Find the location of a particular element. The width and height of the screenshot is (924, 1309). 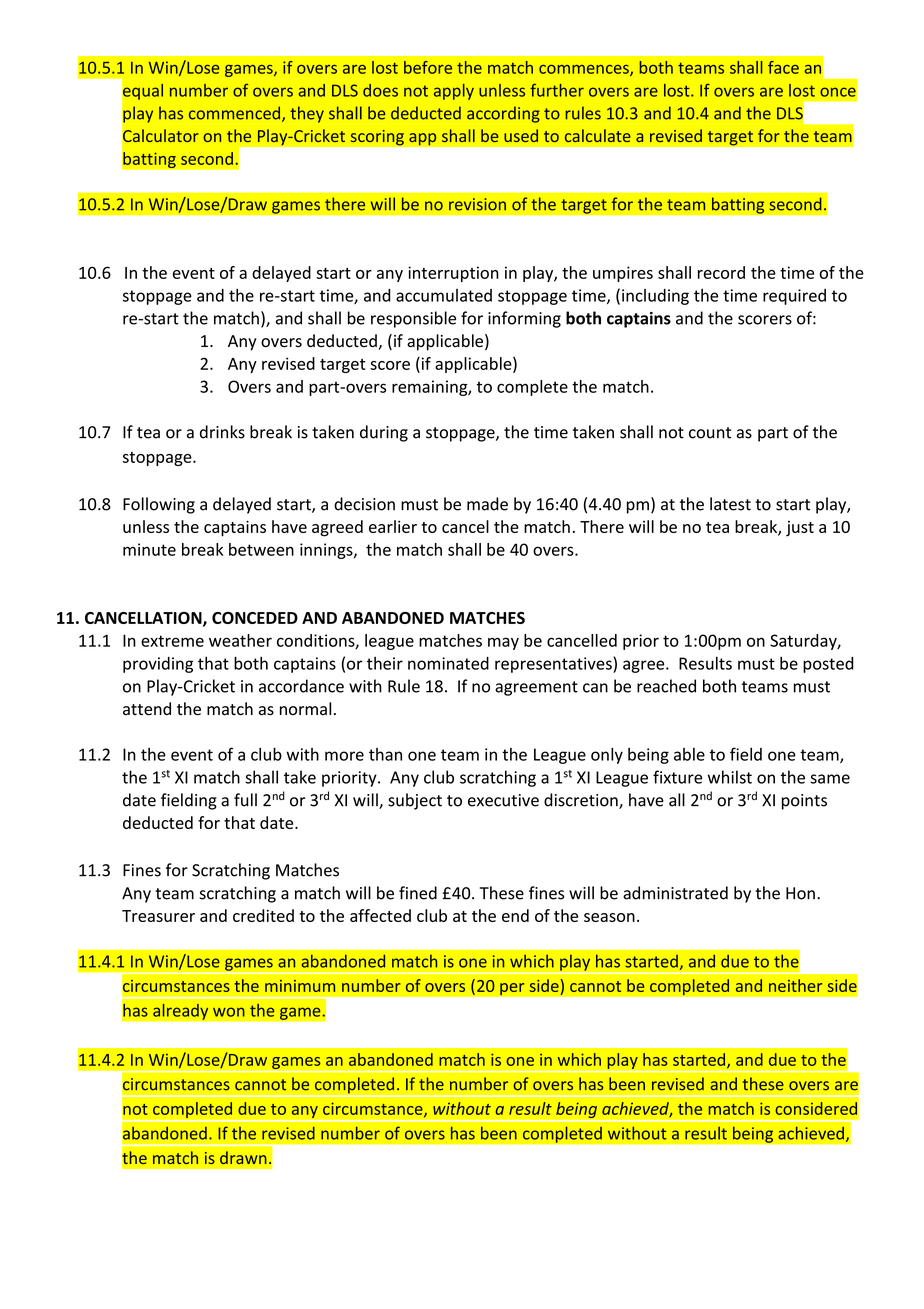

informing is located at coordinates (524, 319).
